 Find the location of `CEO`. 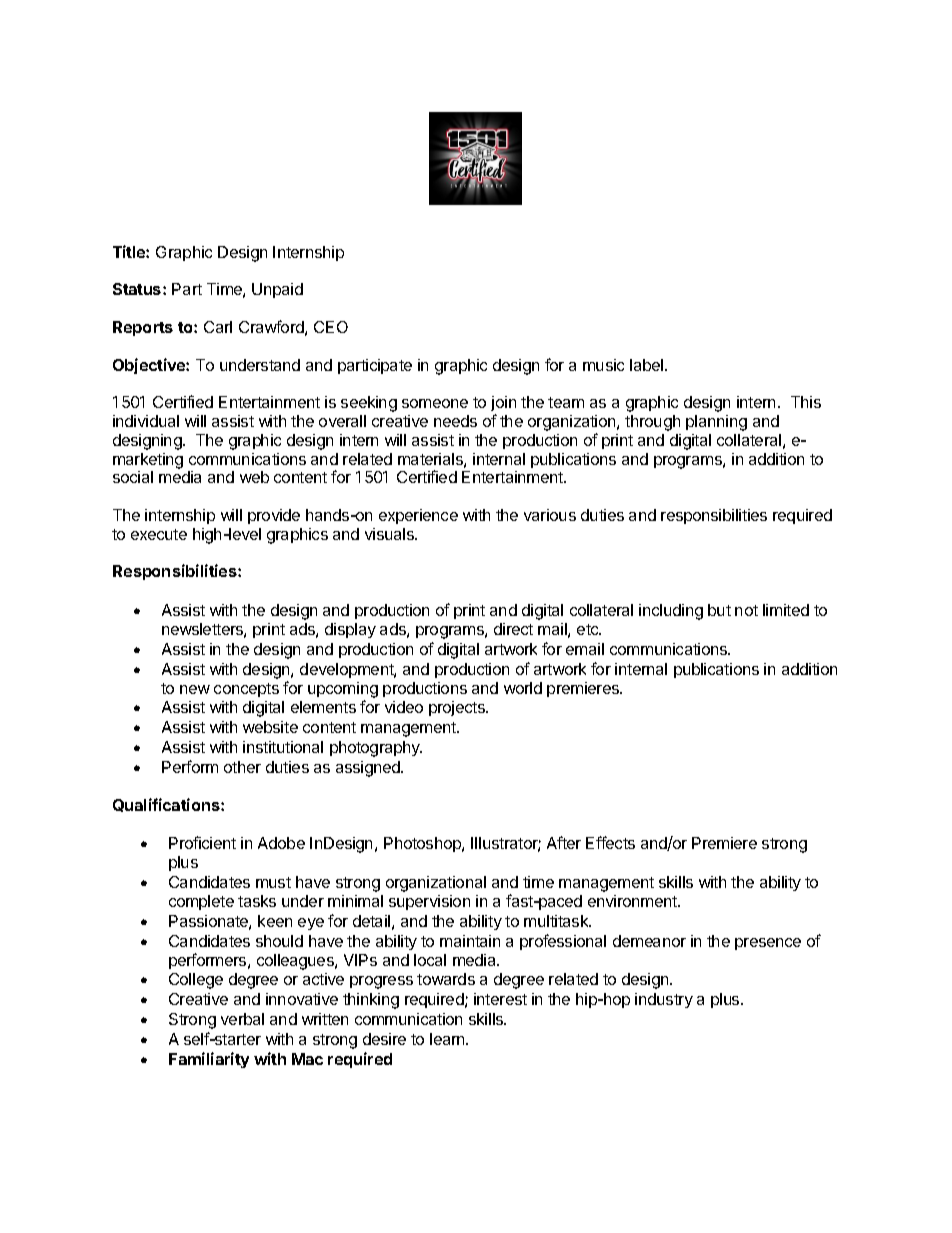

CEO is located at coordinates (331, 327).
